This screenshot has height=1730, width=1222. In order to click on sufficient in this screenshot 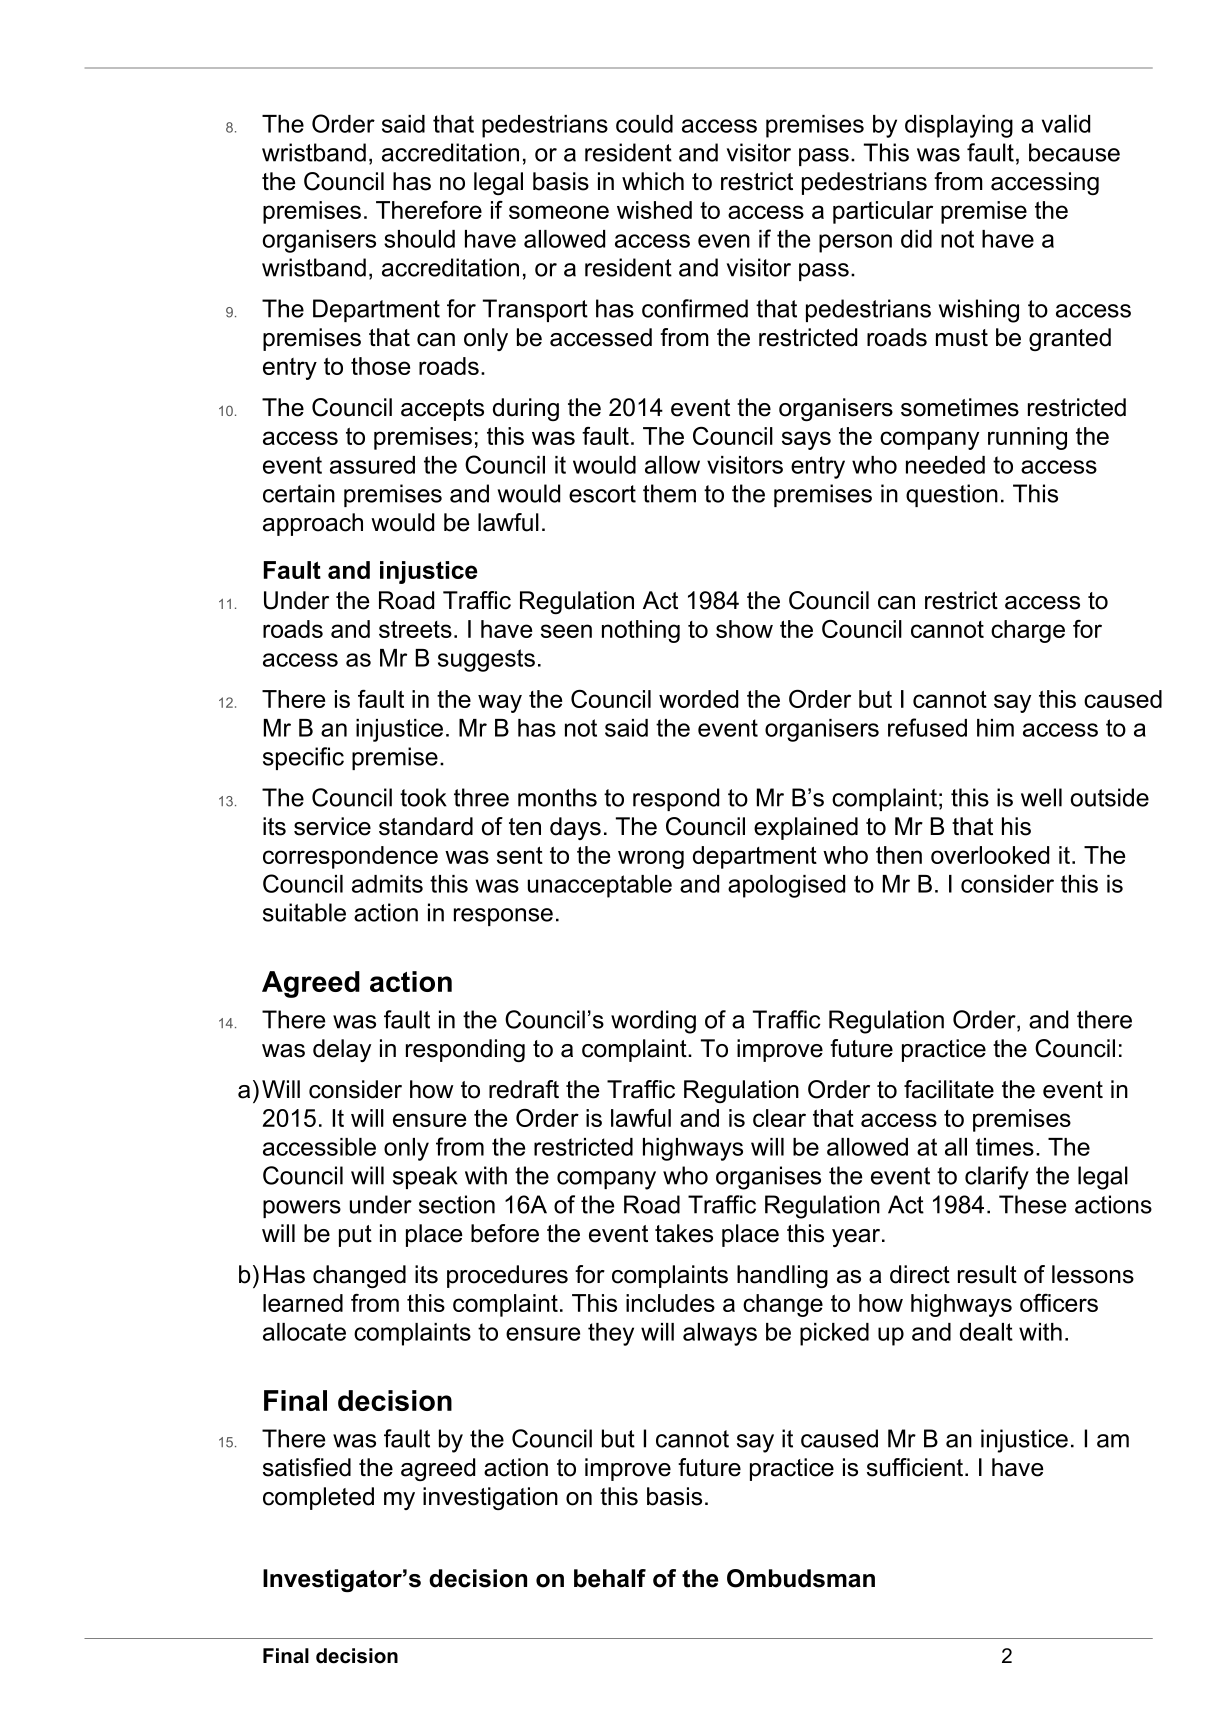, I will do `click(916, 1467)`.
